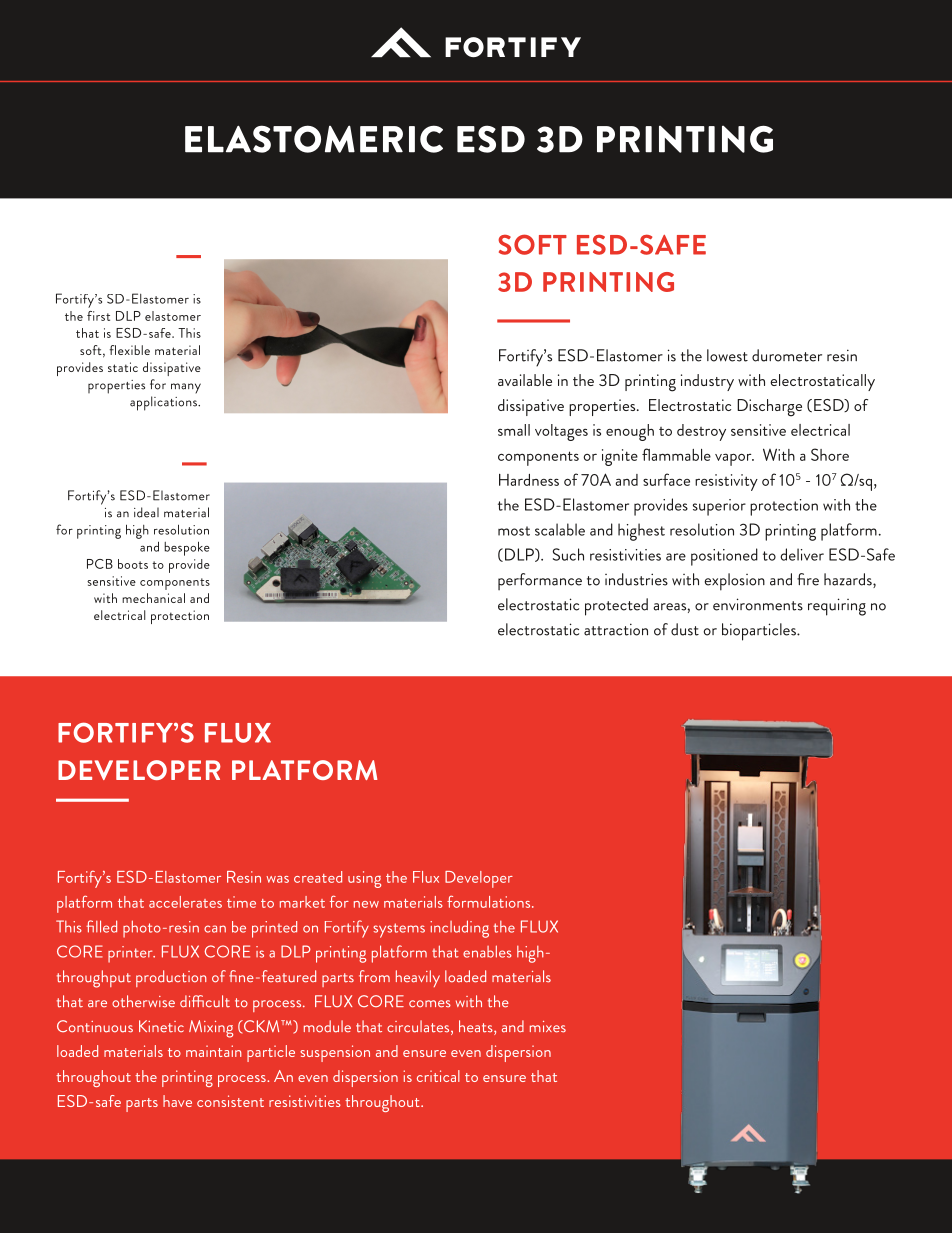  I want to click on performance, so click(540, 581).
